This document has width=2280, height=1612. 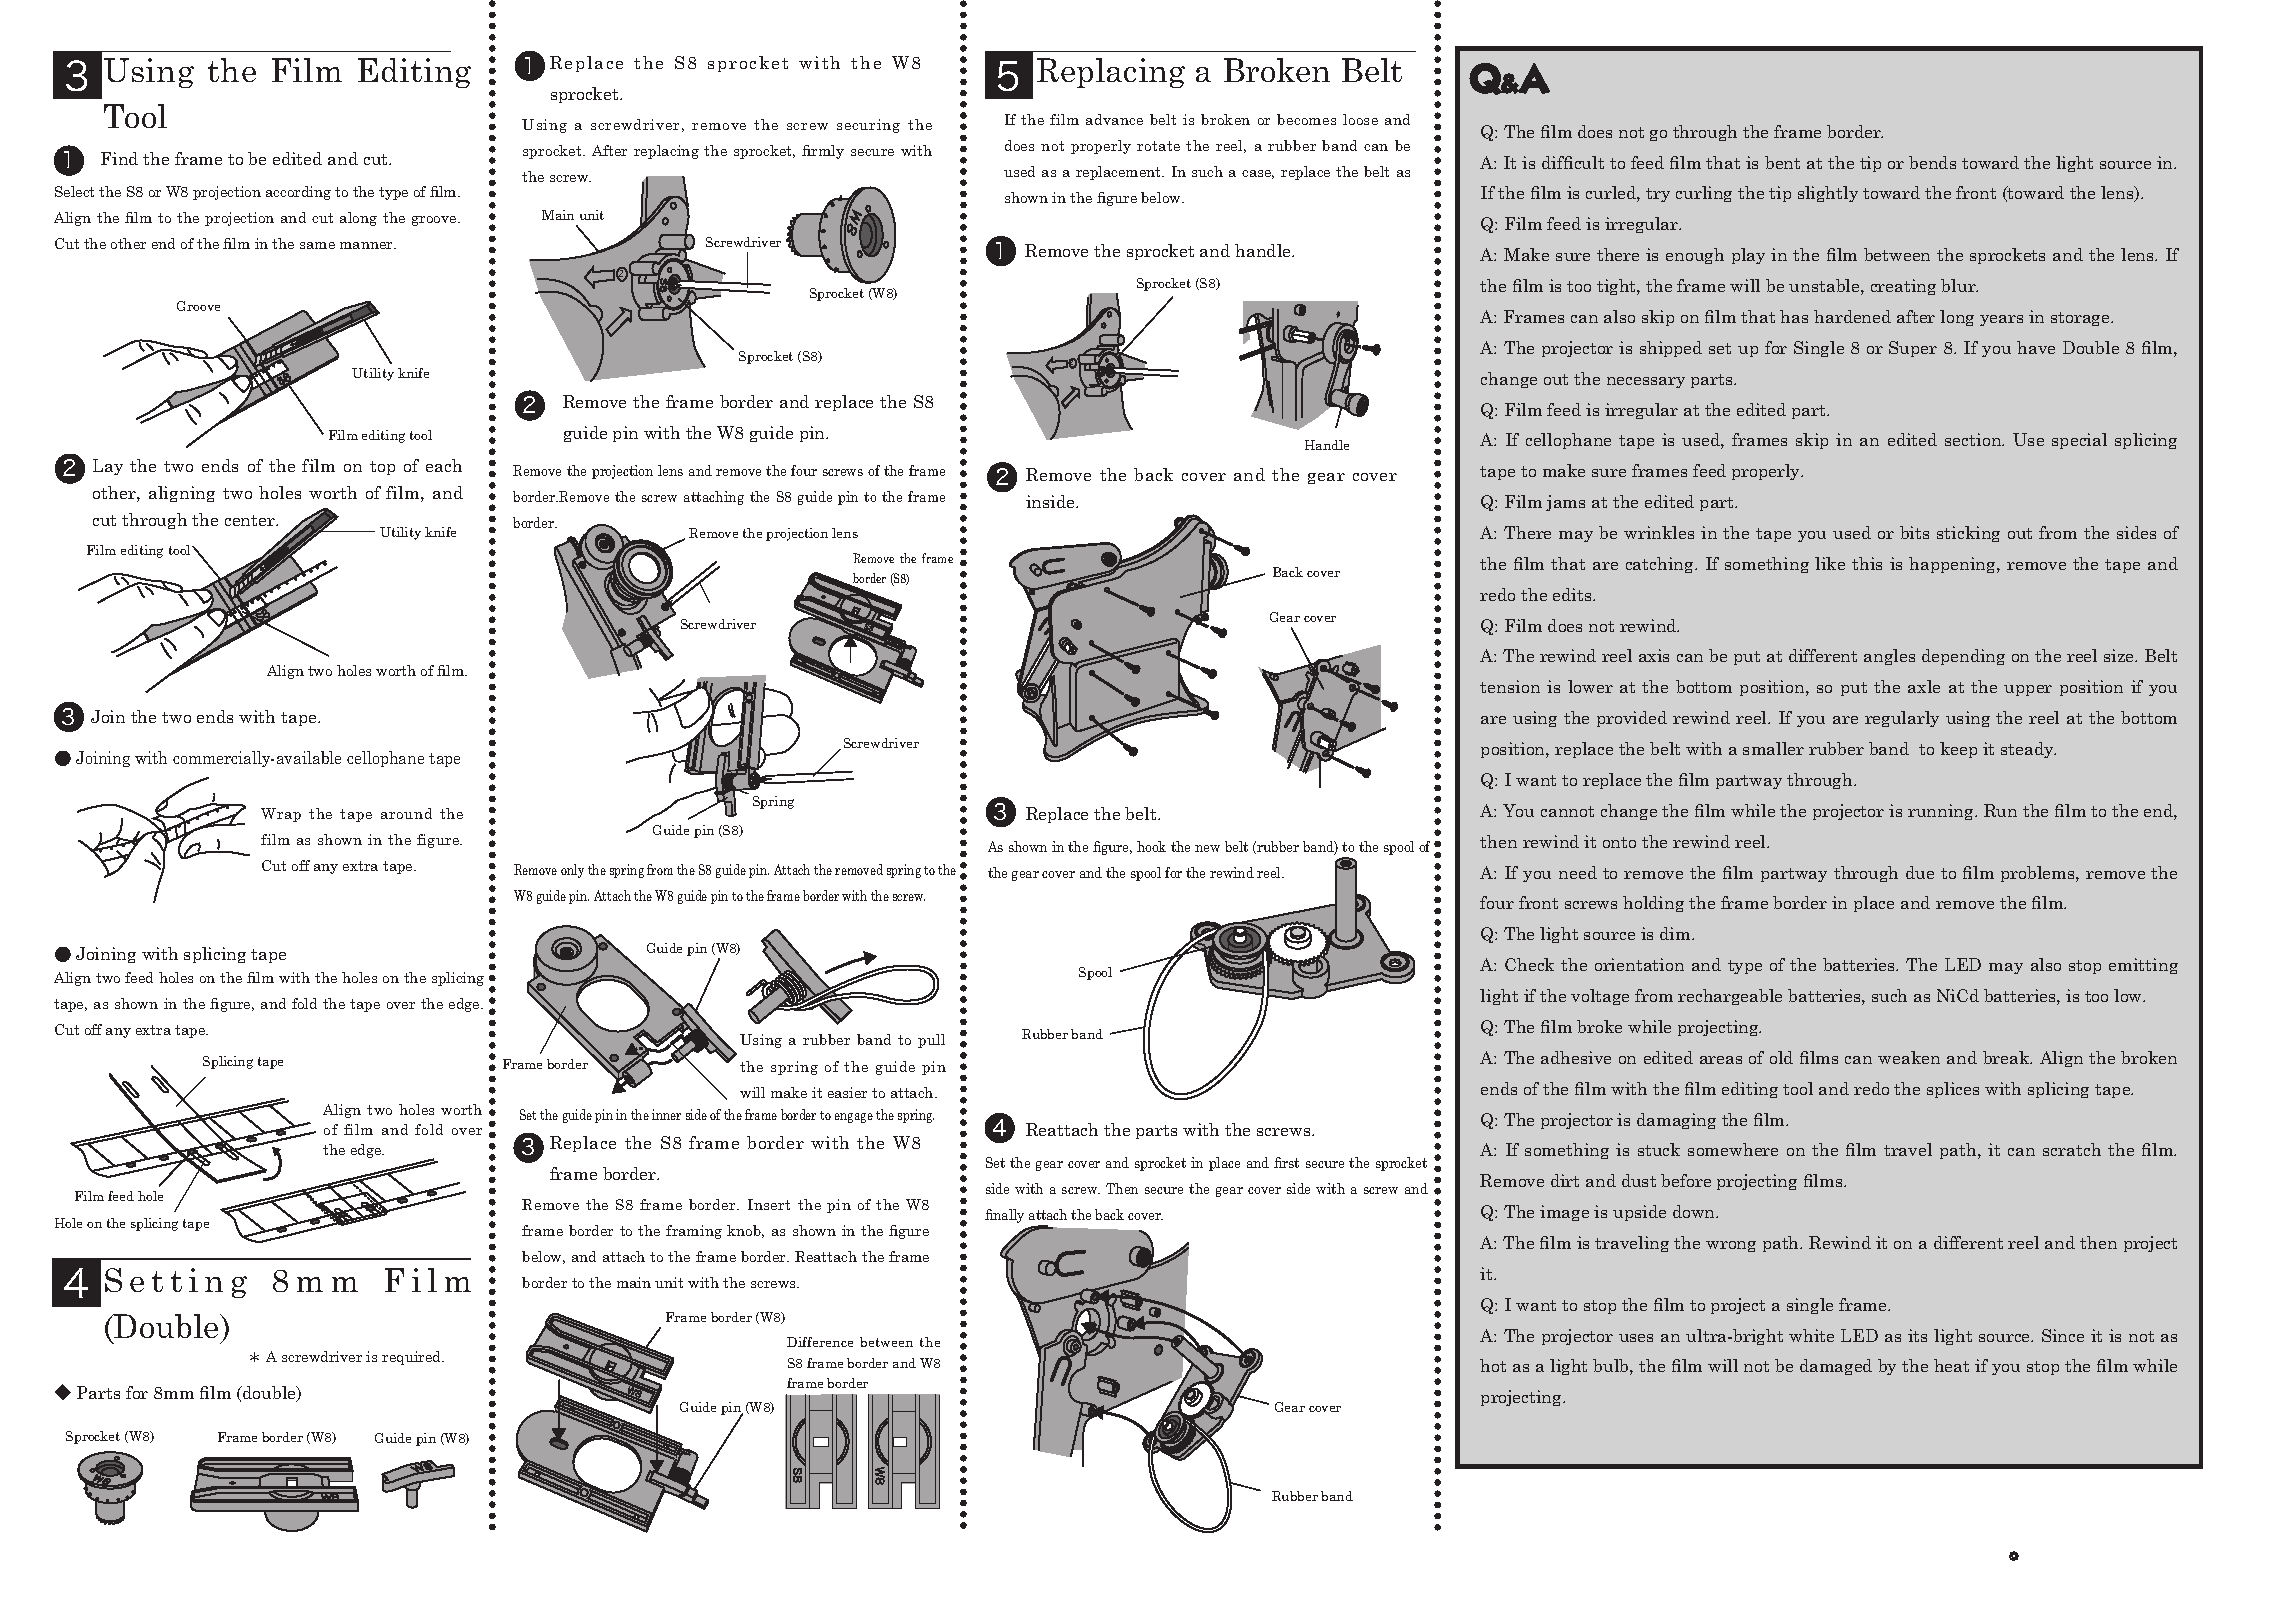 I want to click on weaken, so click(x=1909, y=1057).
